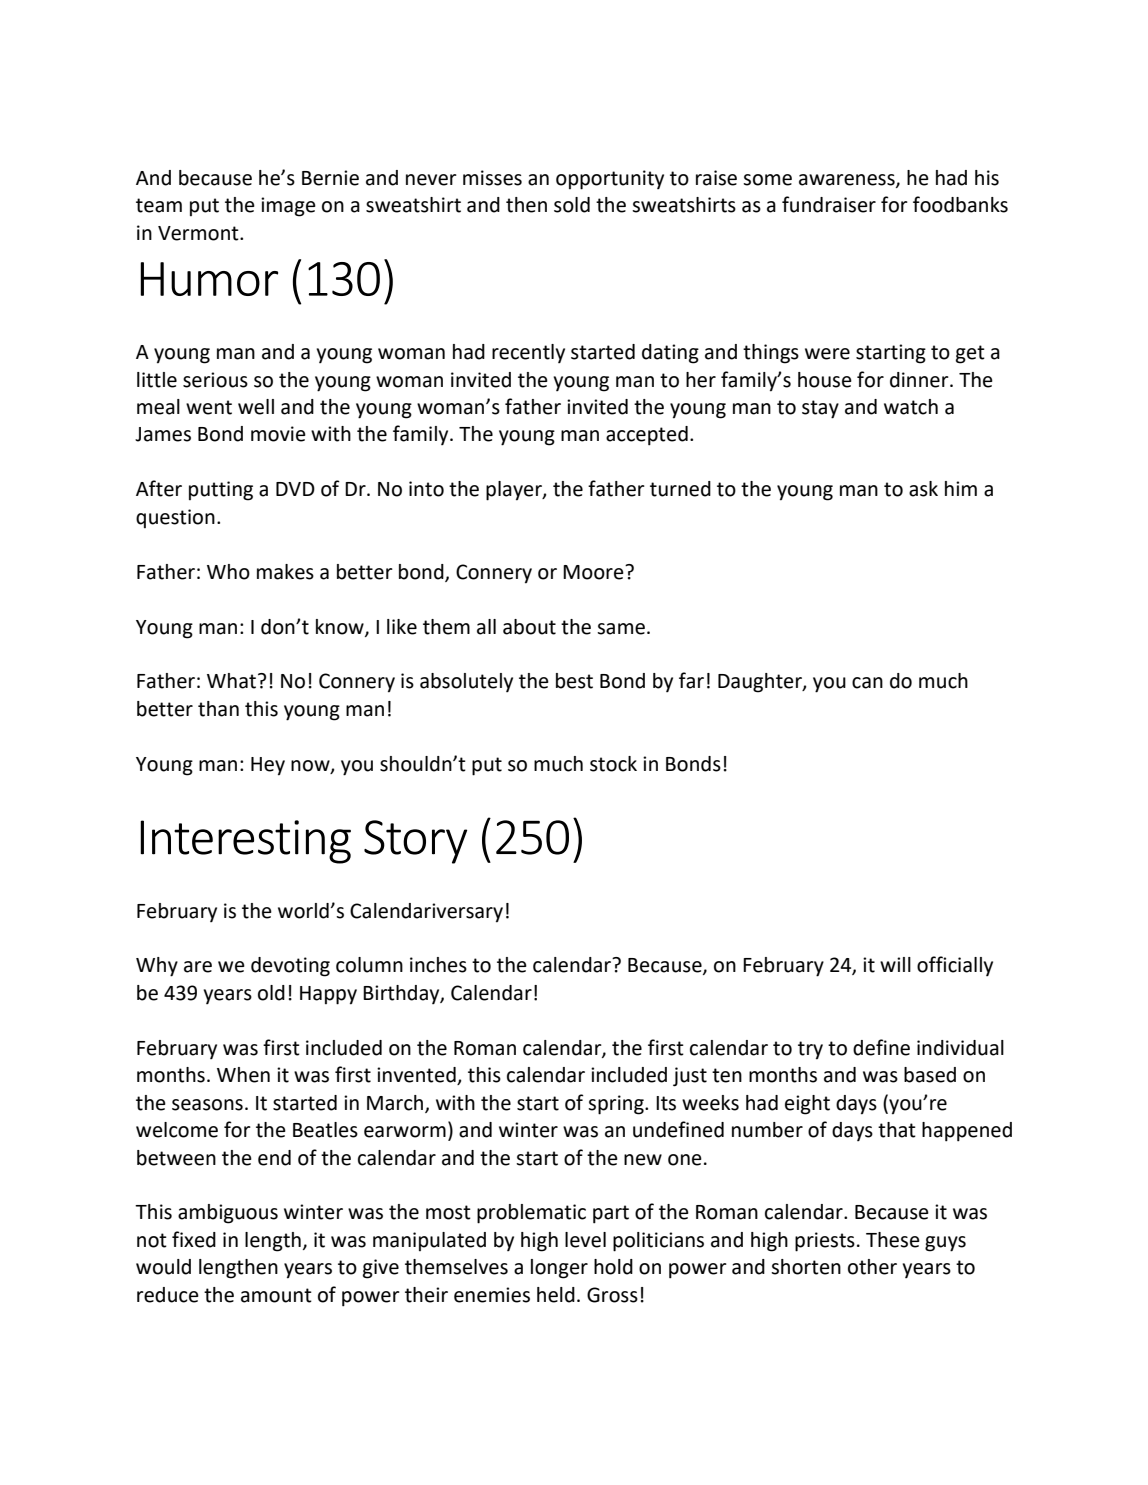 The image size is (1148, 1485). I want to click on longer, so click(559, 1269).
